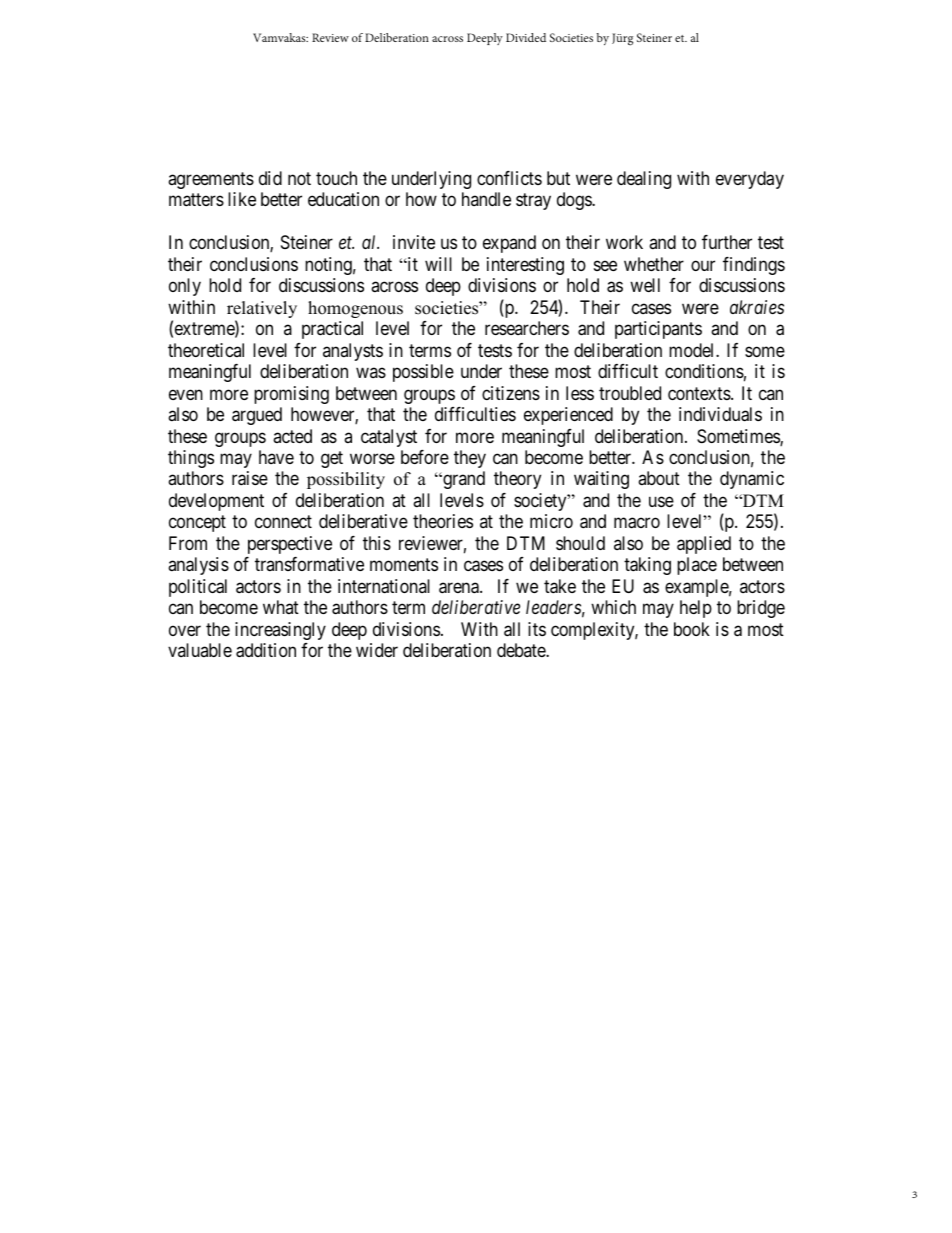 Image resolution: width=952 pixels, height=1233 pixels. What do you see at coordinates (283, 522) in the screenshot?
I see `connect` at bounding box center [283, 522].
